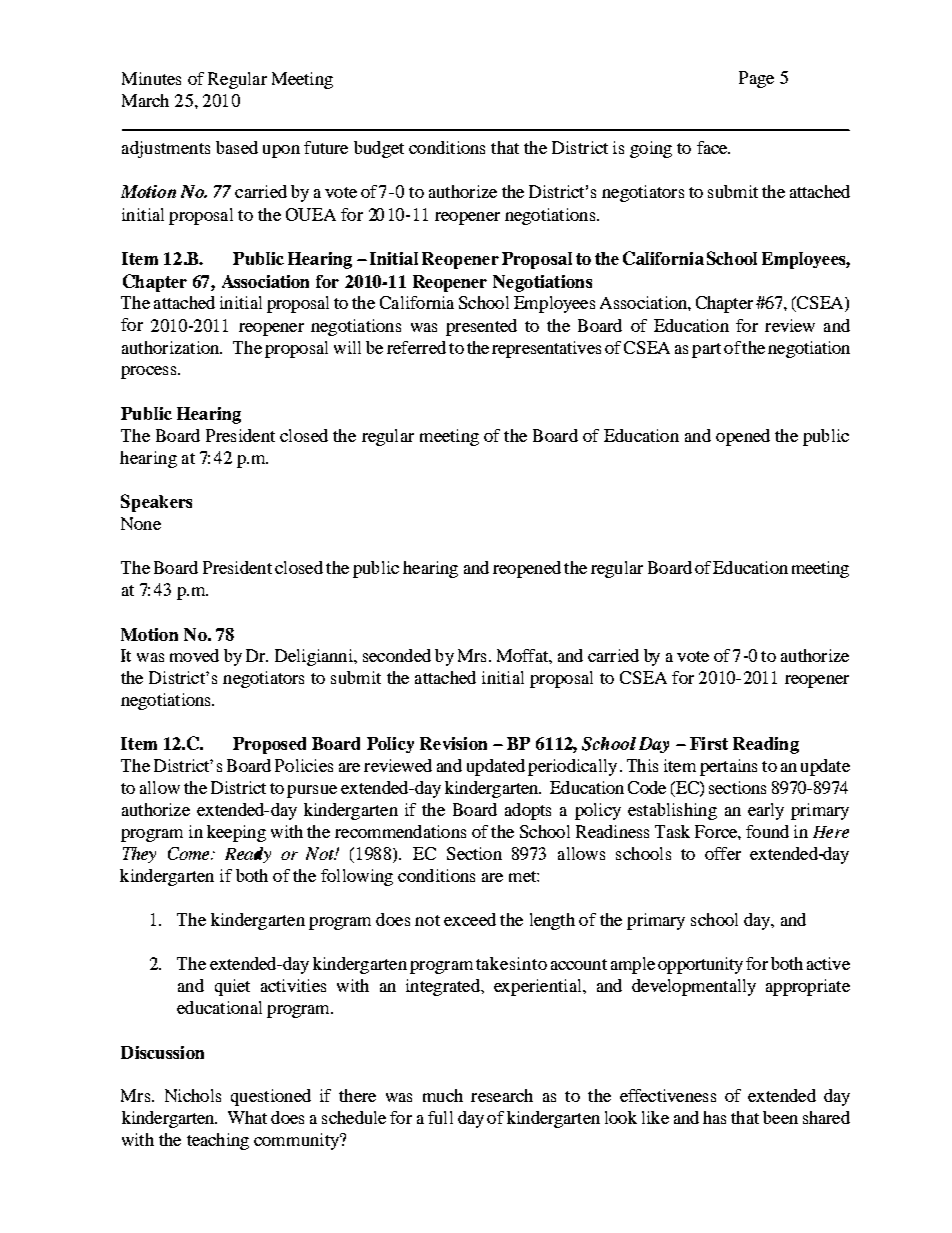 Image resolution: width=952 pixels, height=1233 pixels. Describe the element at coordinates (237, 147) in the image. I see `based` at that location.
